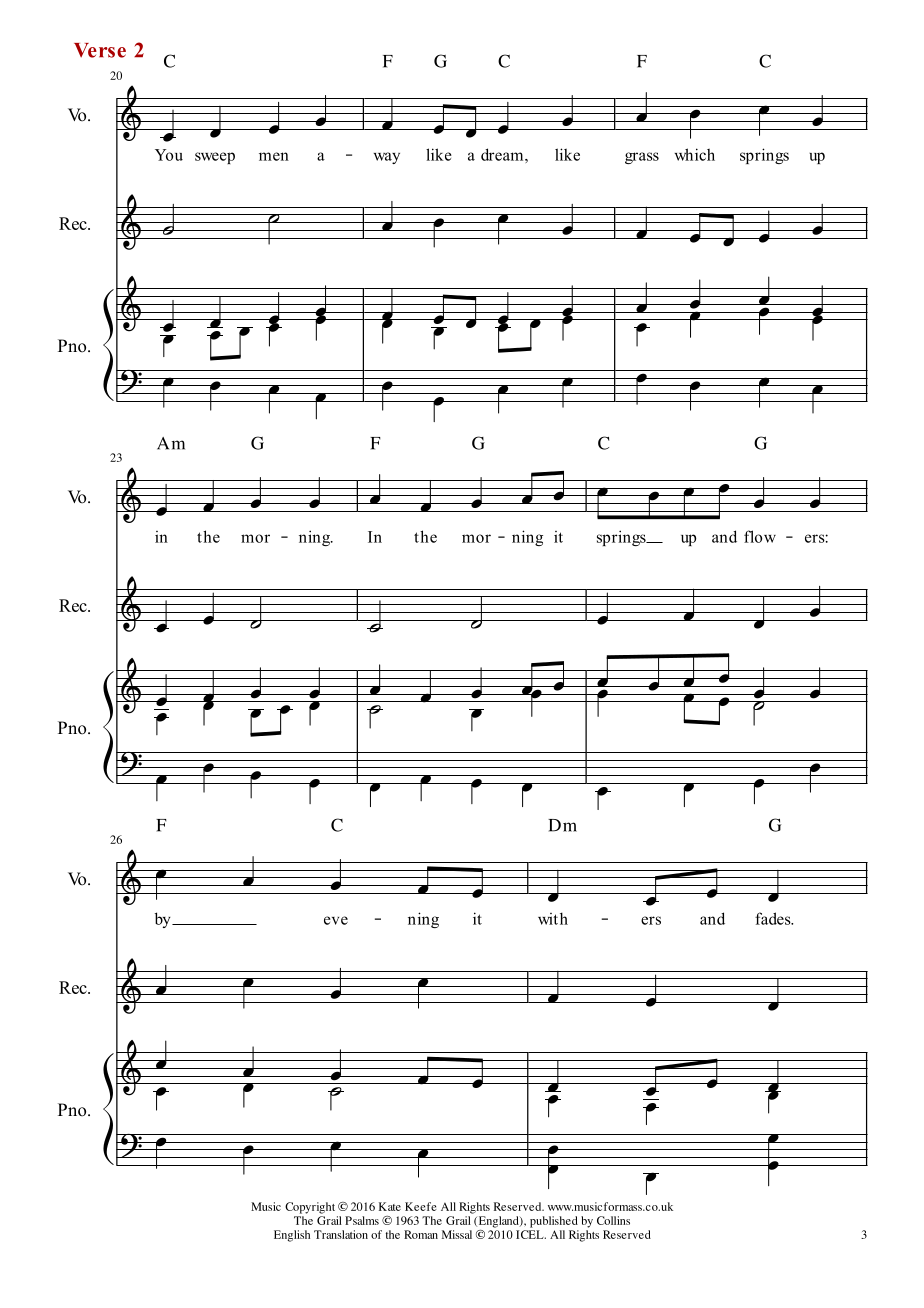 The image size is (924, 1308). What do you see at coordinates (169, 155) in the screenshot?
I see `You` at bounding box center [169, 155].
